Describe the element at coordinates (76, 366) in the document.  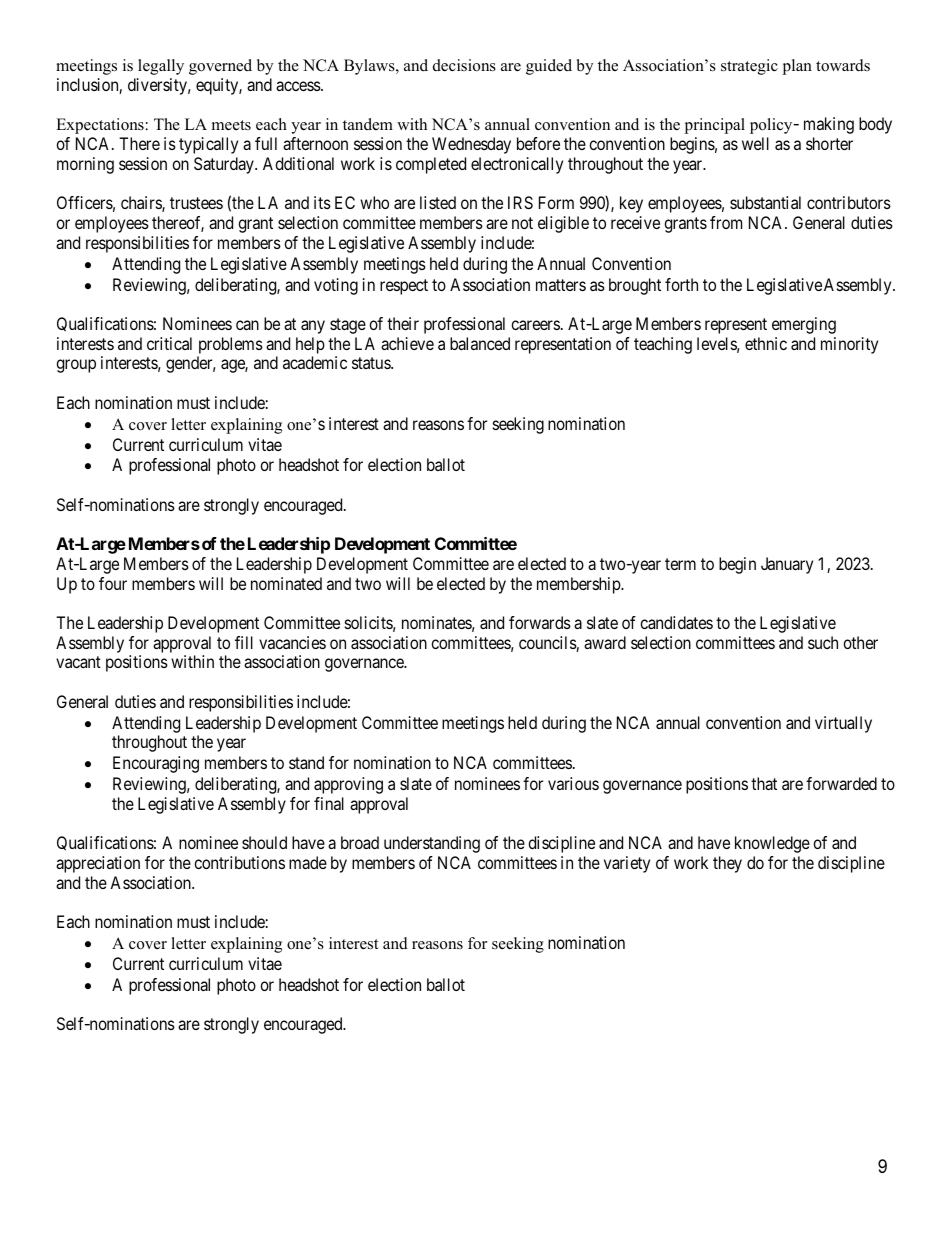
I see `group` at that location.
